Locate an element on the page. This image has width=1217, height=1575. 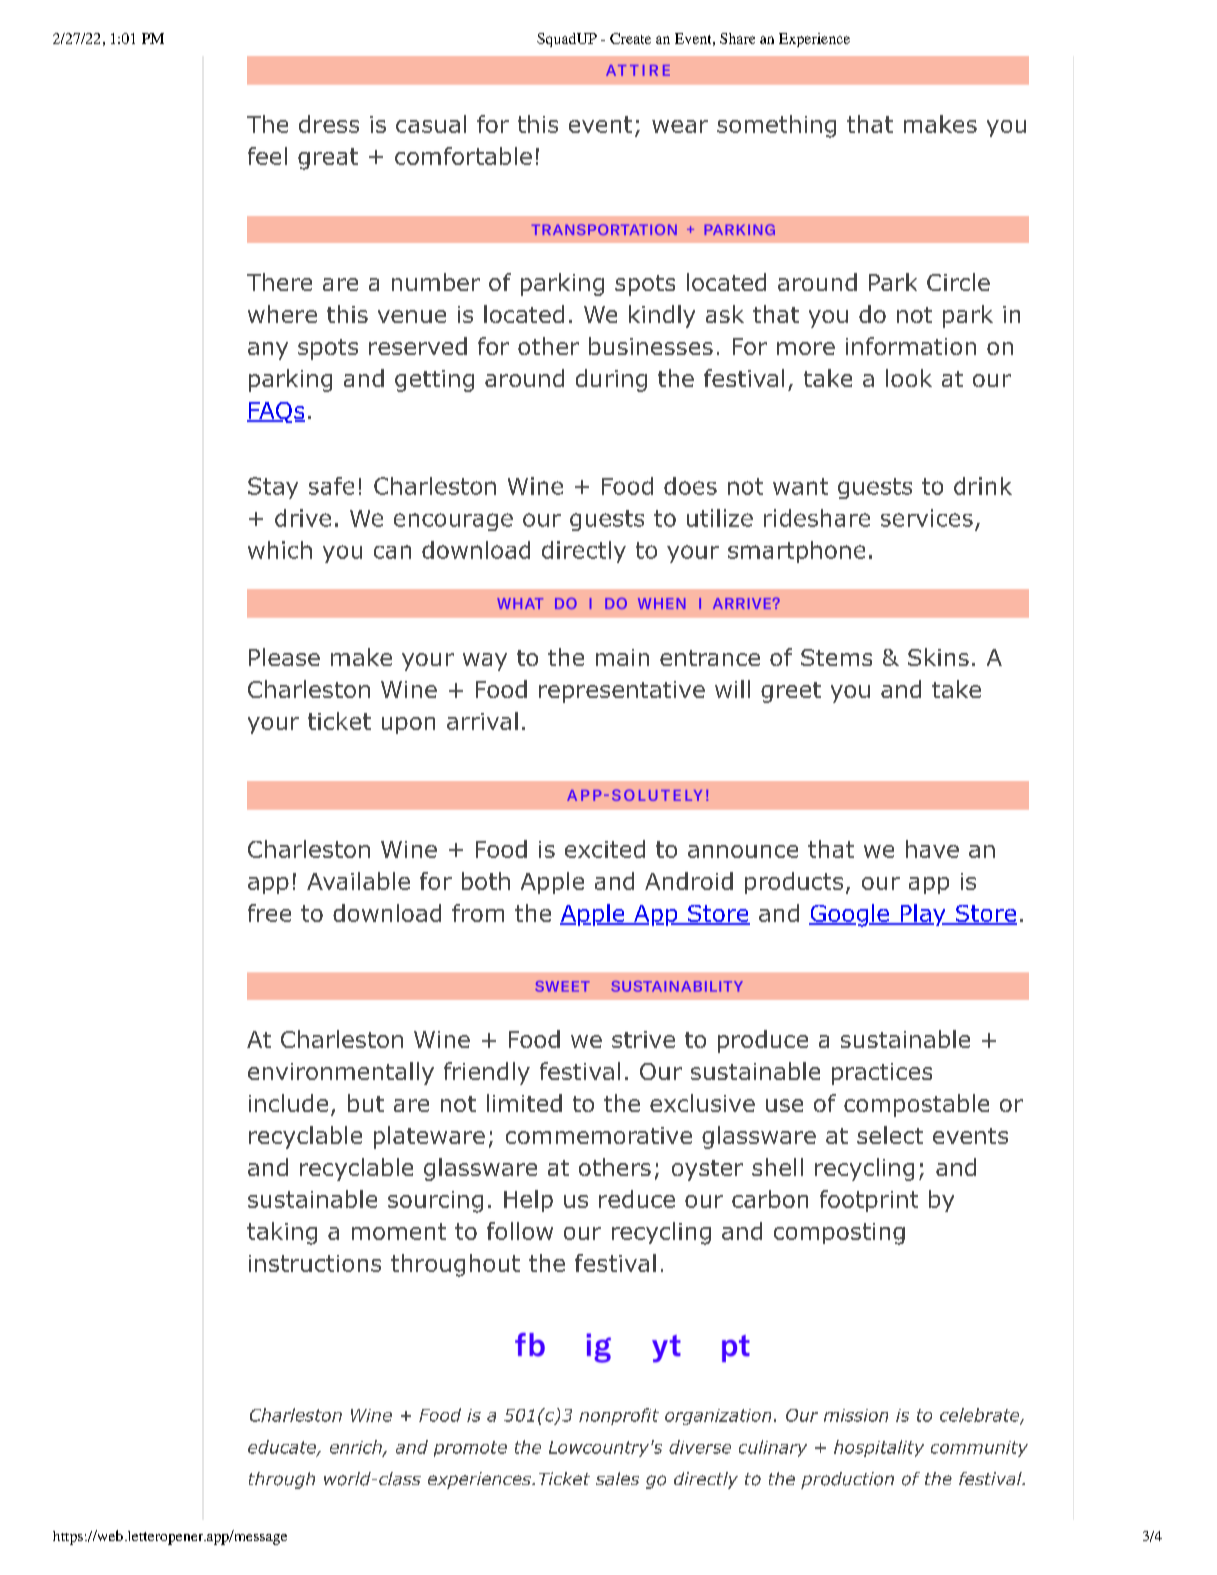
environmentally is located at coordinates (341, 1073).
